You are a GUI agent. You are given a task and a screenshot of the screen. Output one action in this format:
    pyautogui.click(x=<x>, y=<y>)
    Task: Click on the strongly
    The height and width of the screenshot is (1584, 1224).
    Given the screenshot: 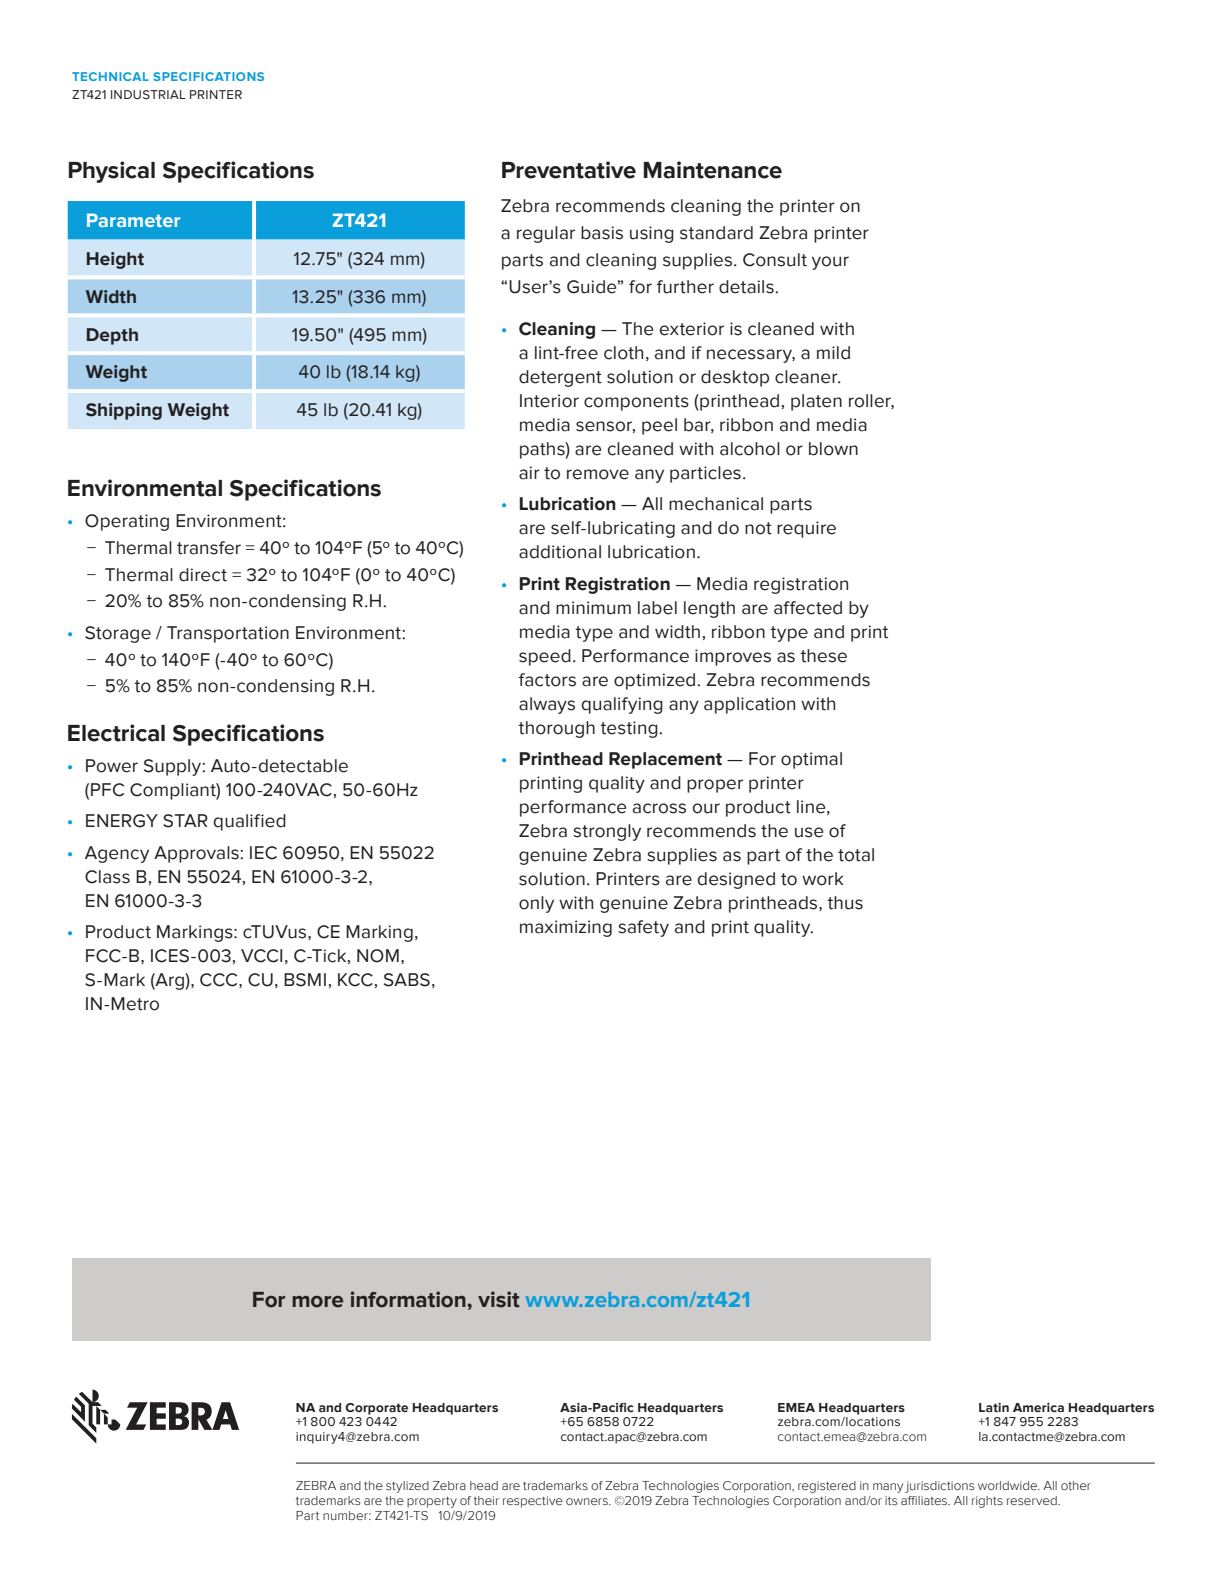 What is the action you would take?
    pyautogui.click(x=607, y=832)
